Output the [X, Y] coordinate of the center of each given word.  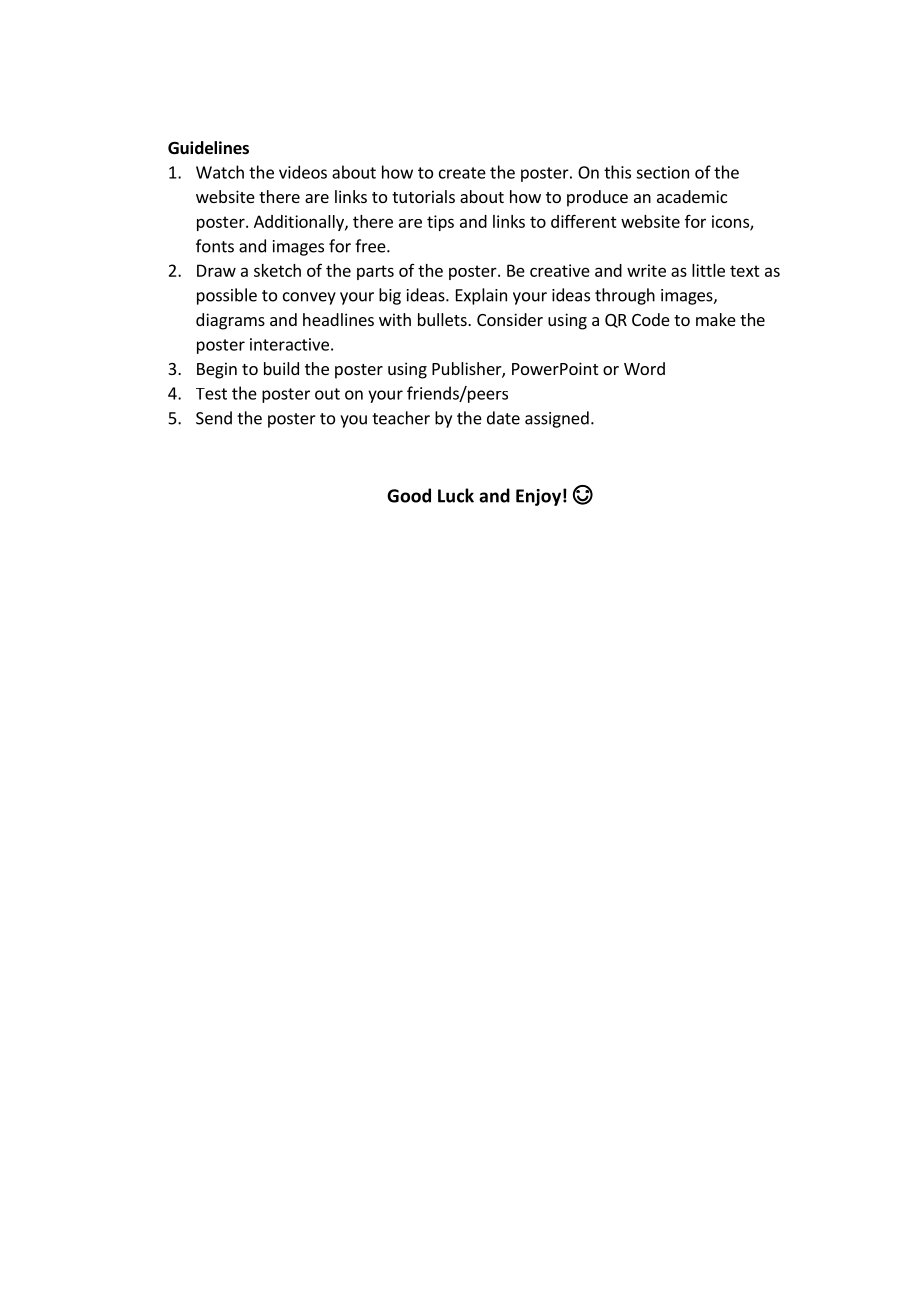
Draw [216, 270]
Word [644, 368]
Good [409, 495]
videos [303, 172]
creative [560, 270]
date [503, 418]
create [462, 173]
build [281, 368]
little [708, 270]
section [662, 172]
